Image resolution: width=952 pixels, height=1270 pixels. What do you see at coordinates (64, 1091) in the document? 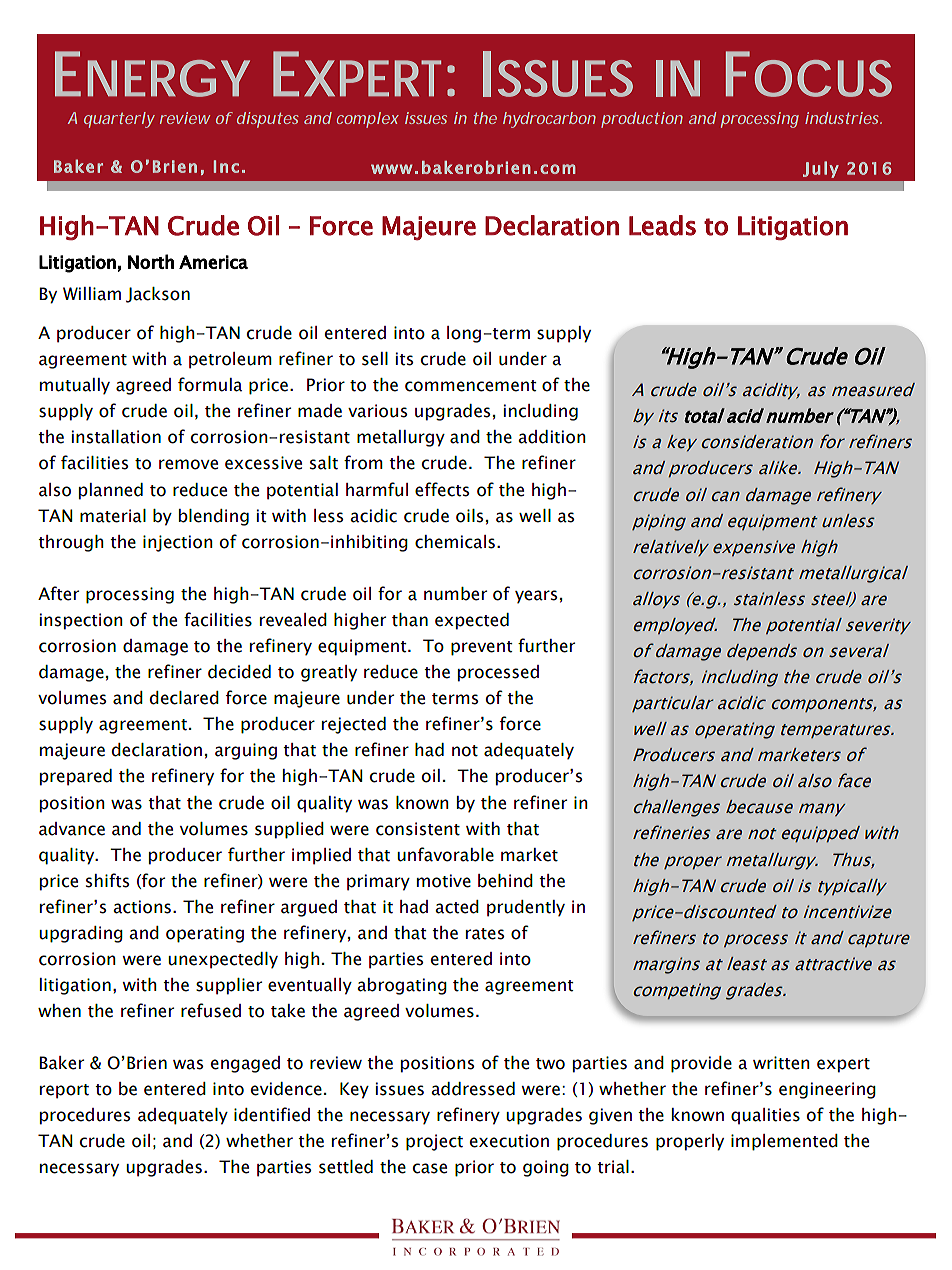
I see `report` at bounding box center [64, 1091].
